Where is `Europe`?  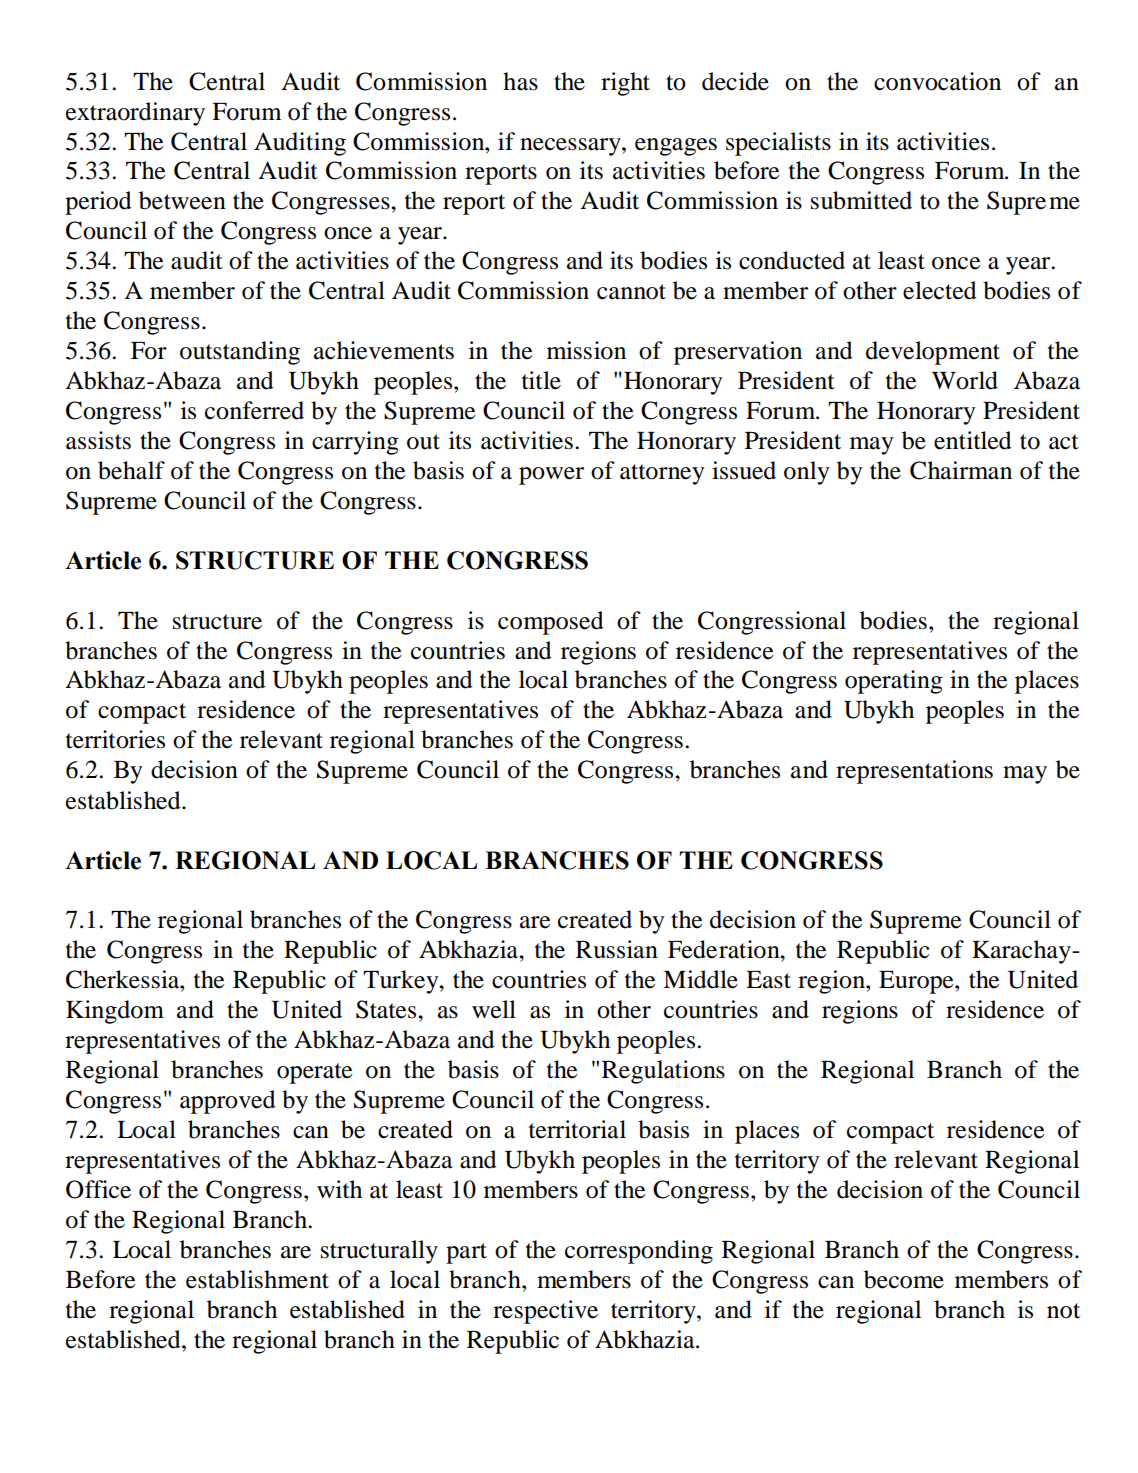
Europe is located at coordinates (917, 982).
